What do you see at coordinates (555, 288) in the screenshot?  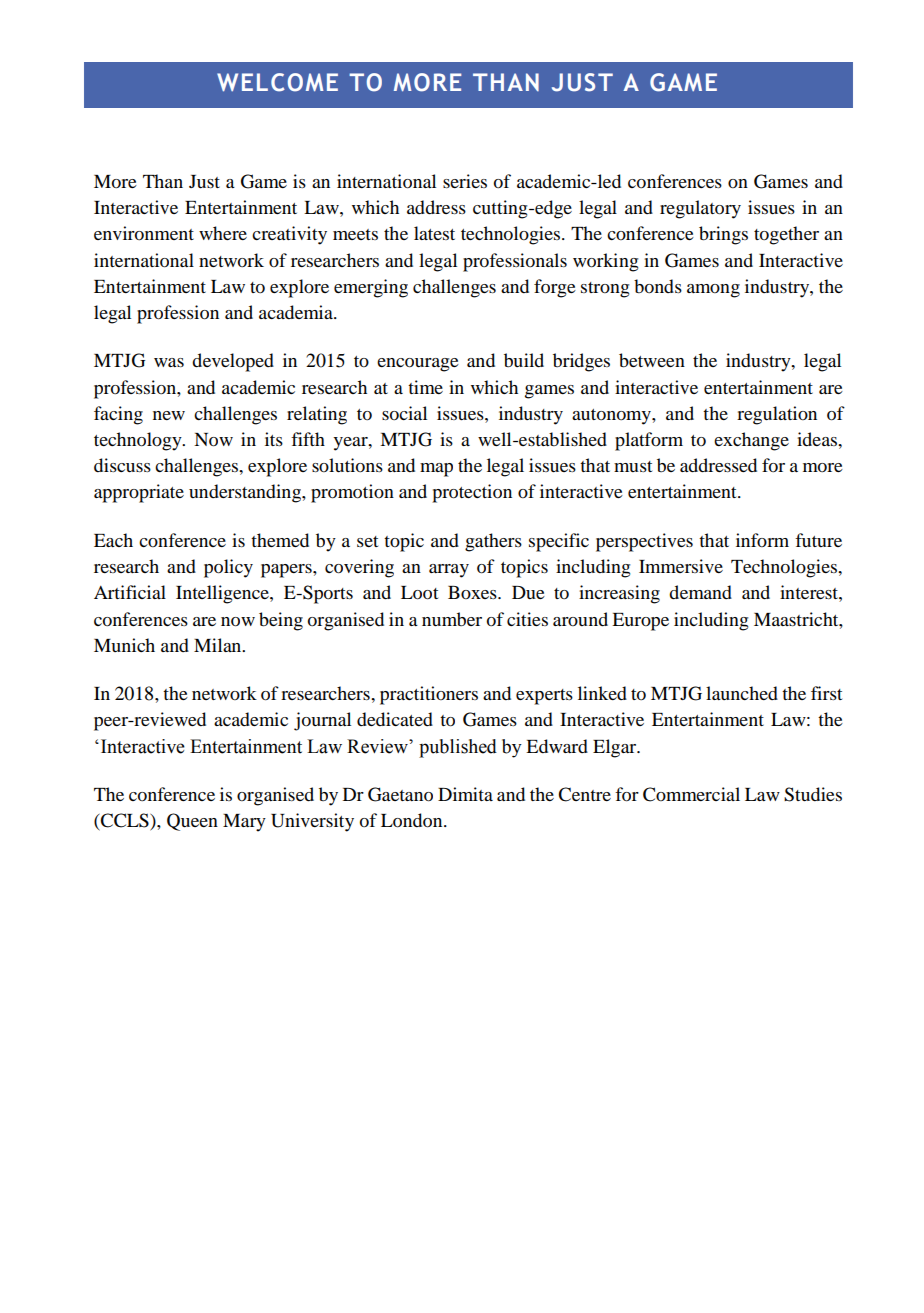 I see `forge` at bounding box center [555, 288].
